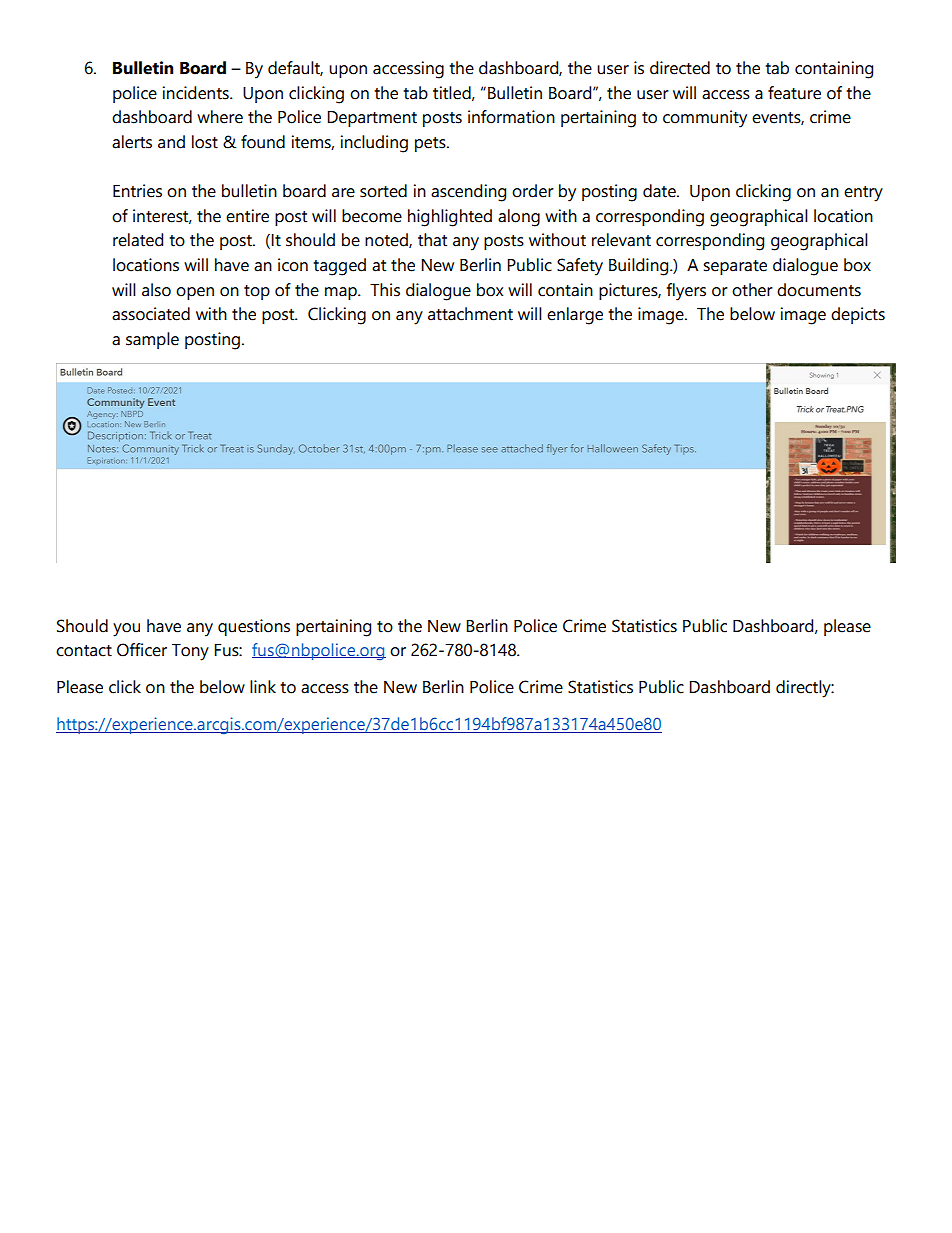  What do you see at coordinates (575, 316) in the screenshot?
I see `enlarge` at bounding box center [575, 316].
